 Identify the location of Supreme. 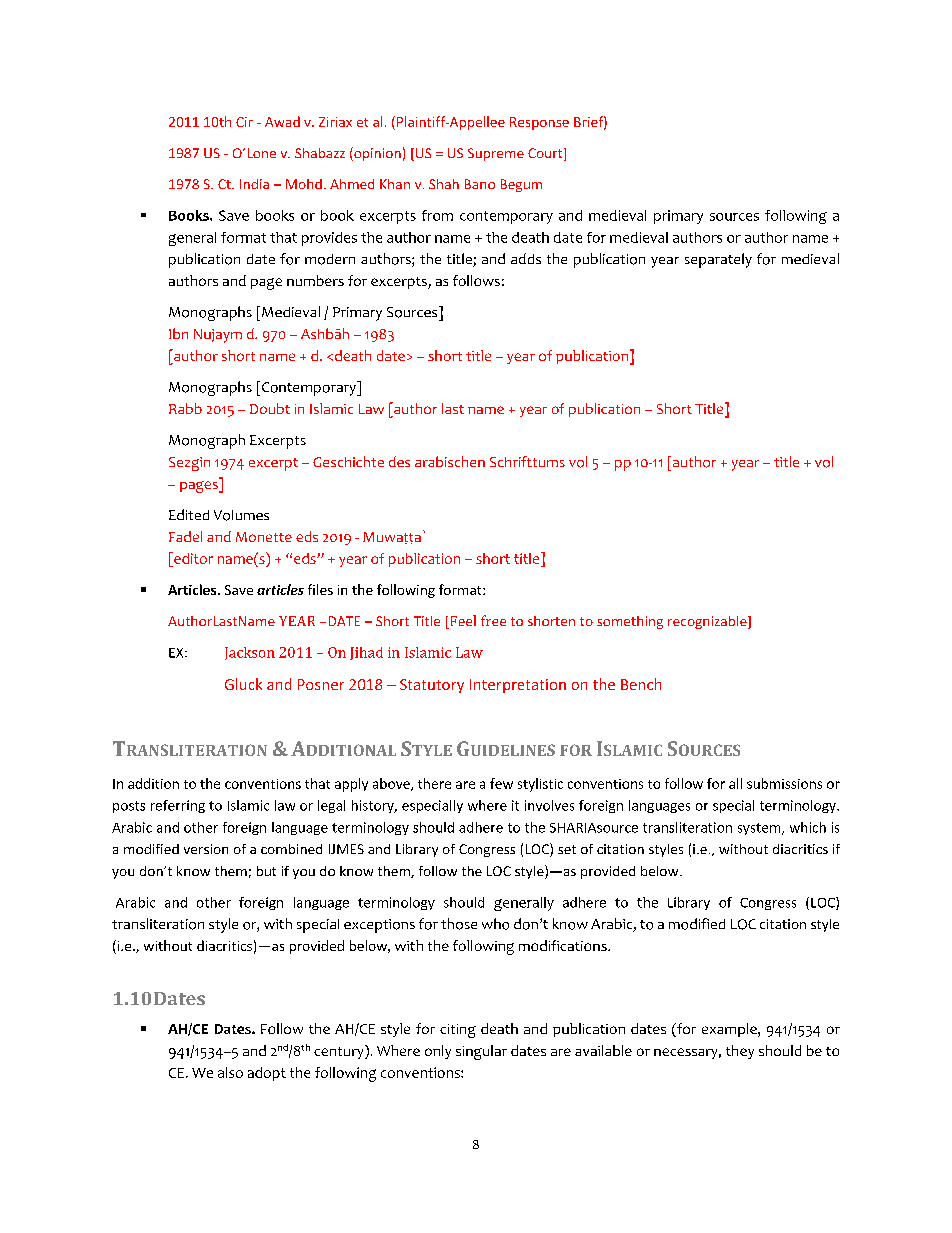
(496, 154).
